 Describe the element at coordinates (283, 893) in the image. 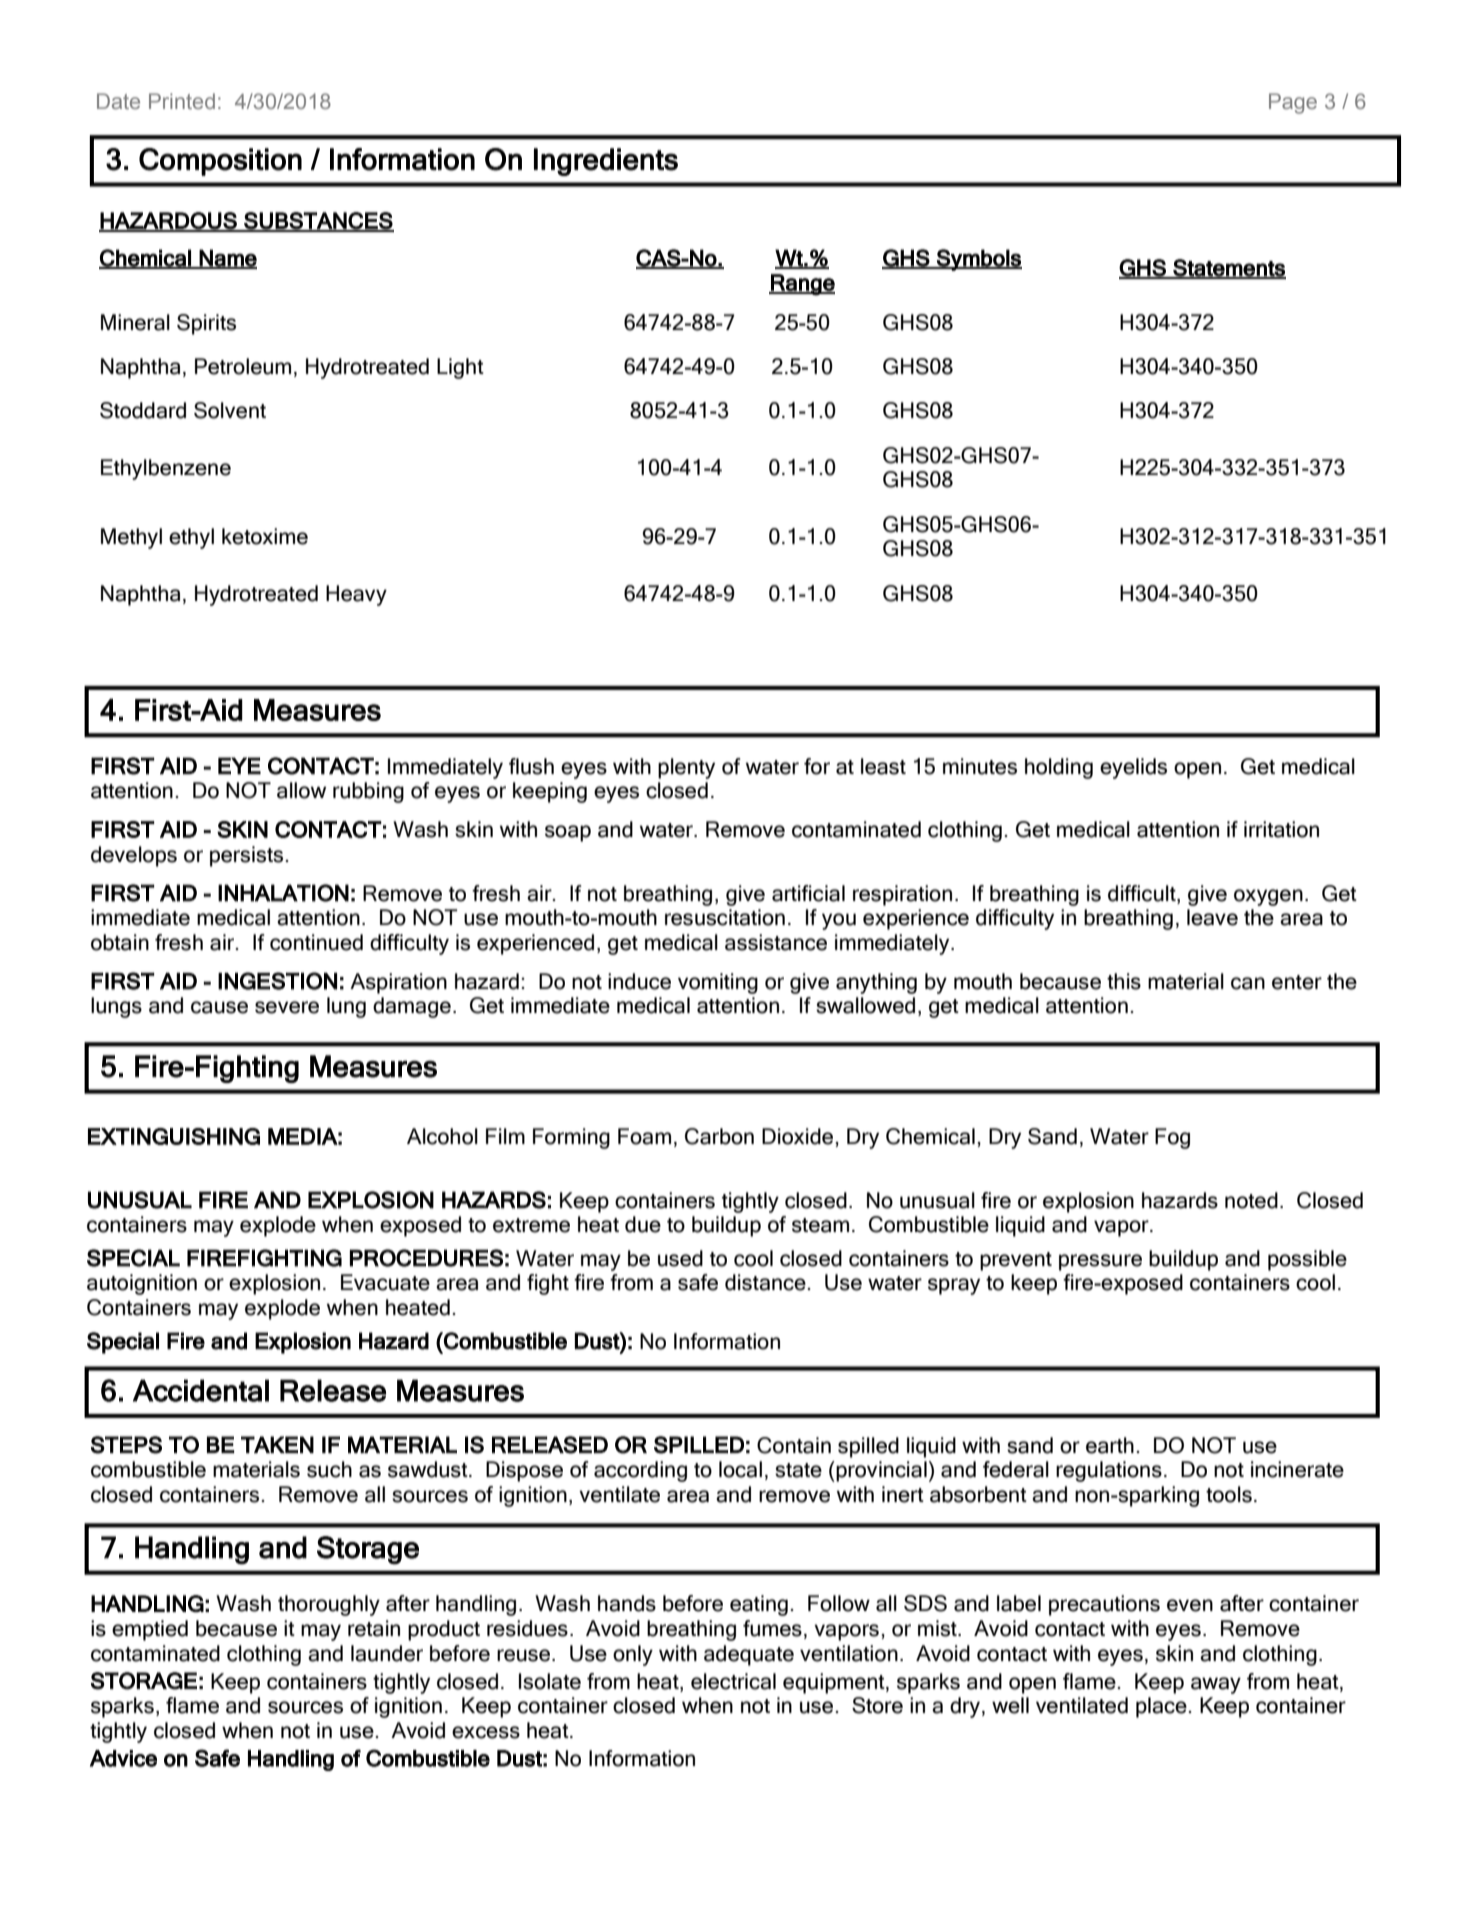

I see `INHALATION` at that location.
